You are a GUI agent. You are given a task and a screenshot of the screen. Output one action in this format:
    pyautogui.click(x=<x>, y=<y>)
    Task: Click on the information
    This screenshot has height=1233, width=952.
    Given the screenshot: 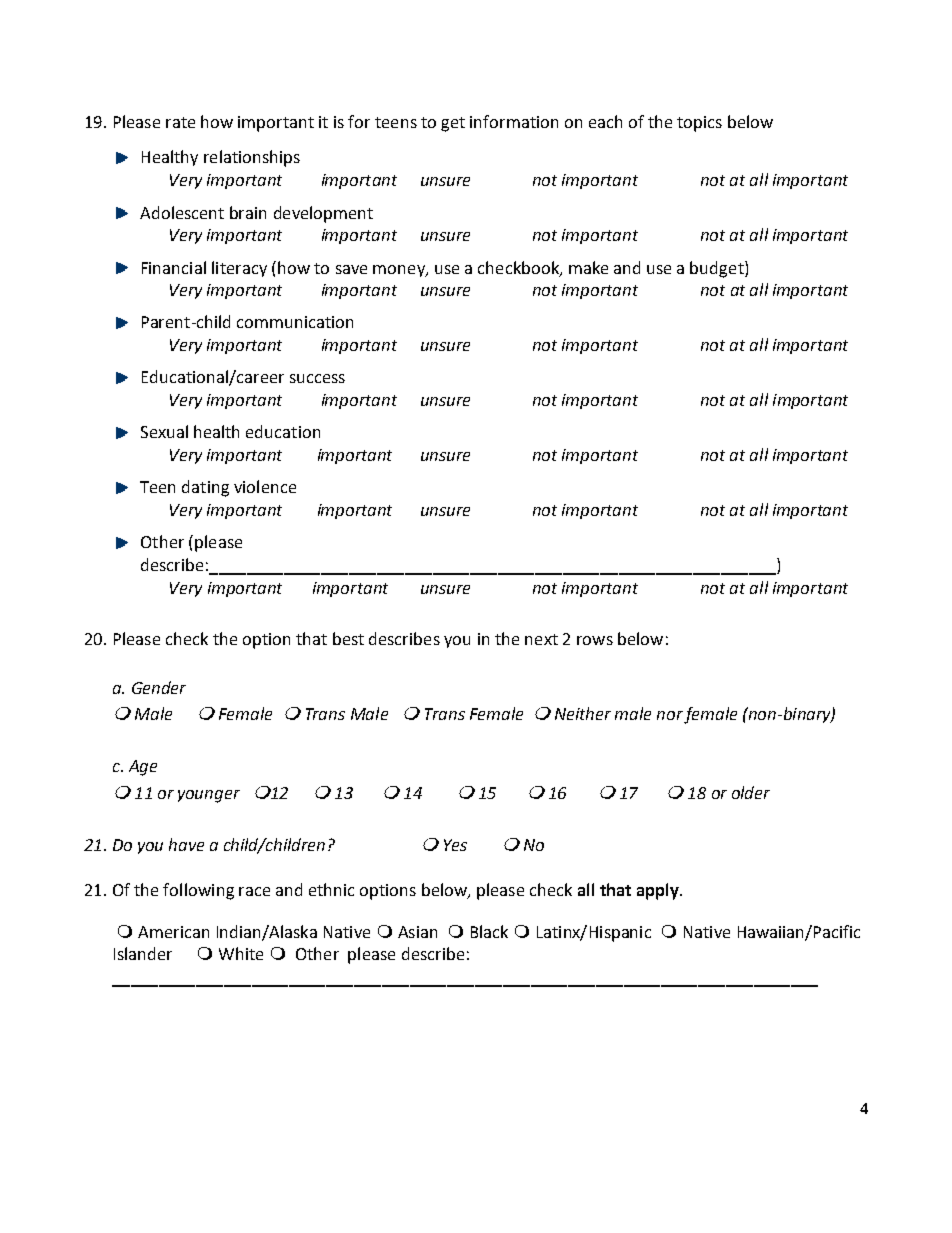 What is the action you would take?
    pyautogui.click(x=514, y=121)
